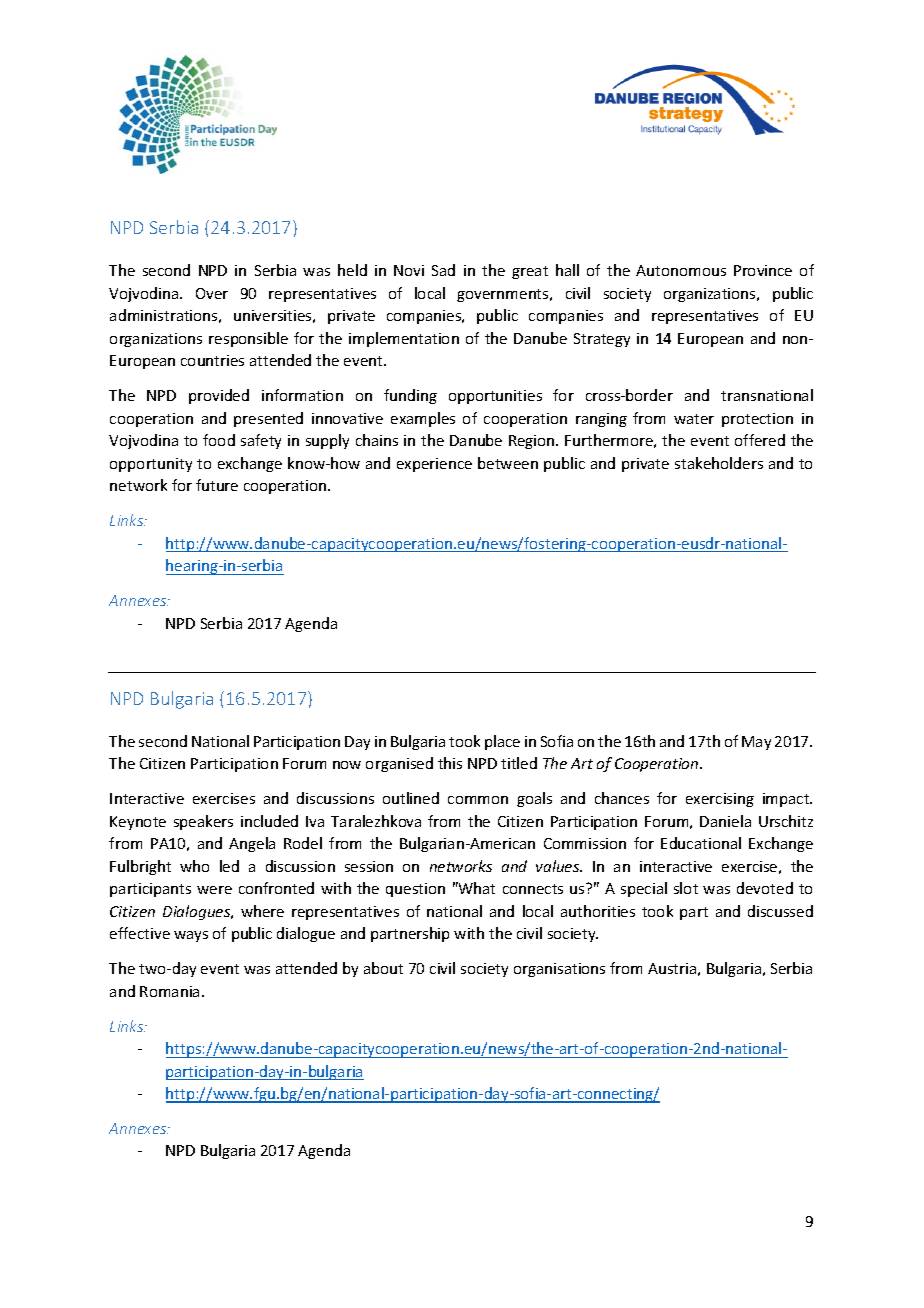  I want to click on stakeholders, so click(719, 463).
